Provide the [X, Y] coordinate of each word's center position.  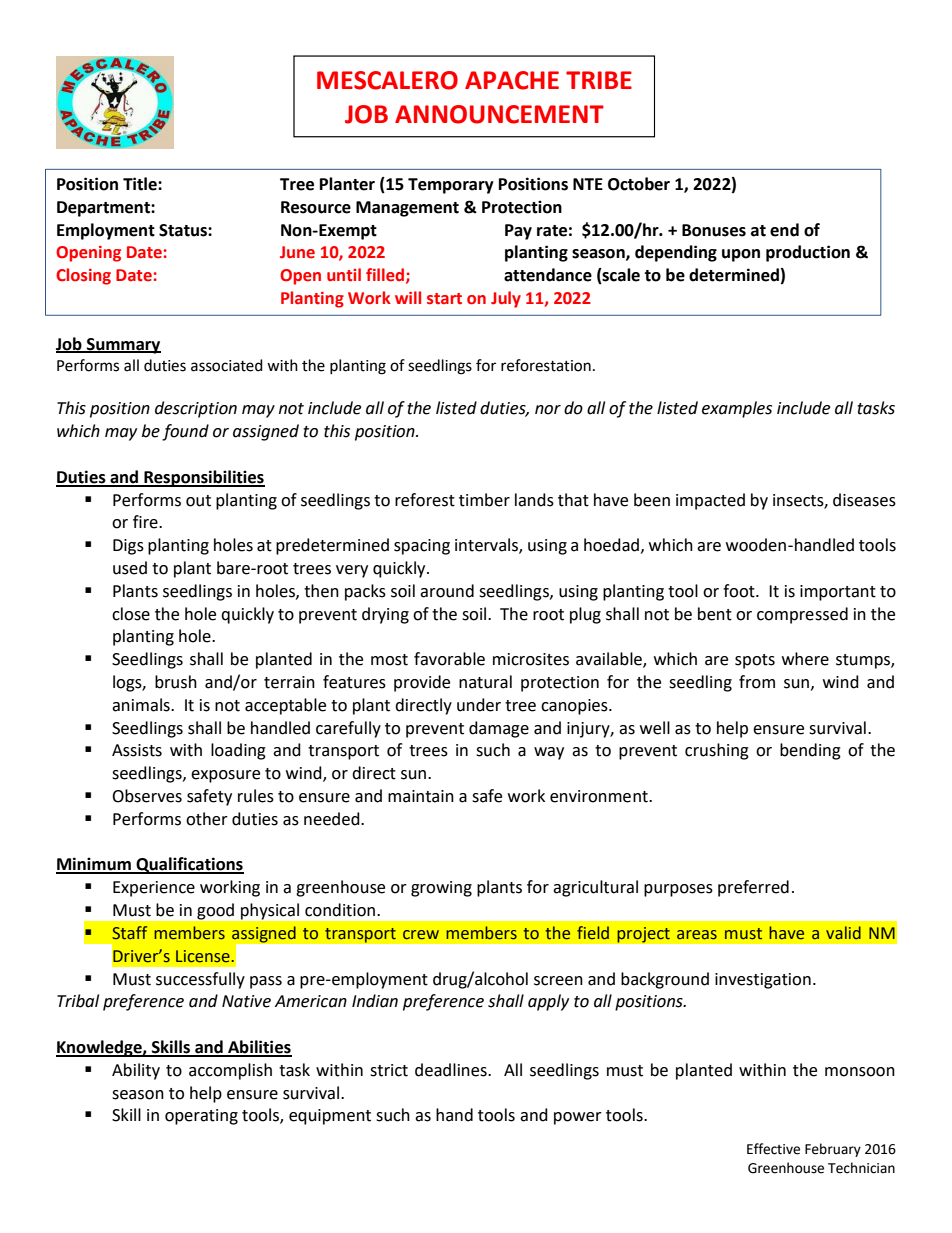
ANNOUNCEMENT [499, 114]
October [639, 184]
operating [201, 1117]
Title [141, 184]
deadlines [452, 1070]
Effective [773, 1149]
